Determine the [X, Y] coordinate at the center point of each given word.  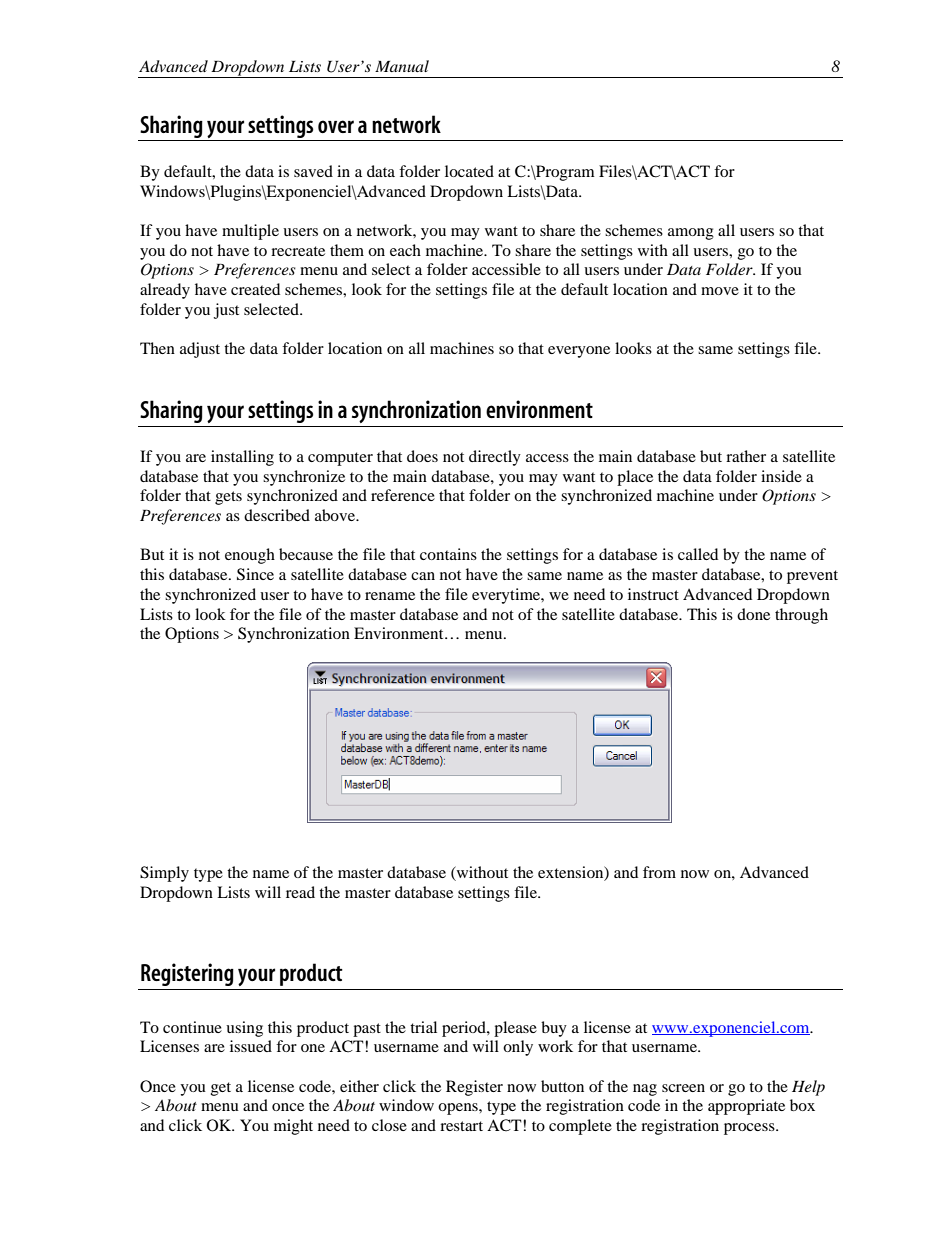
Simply [164, 874]
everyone [579, 352]
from [659, 872]
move [720, 291]
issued [251, 1046]
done [753, 614]
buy [554, 1029]
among [691, 234]
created [255, 289]
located [469, 171]
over [336, 126]
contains [448, 554]
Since [255, 574]
